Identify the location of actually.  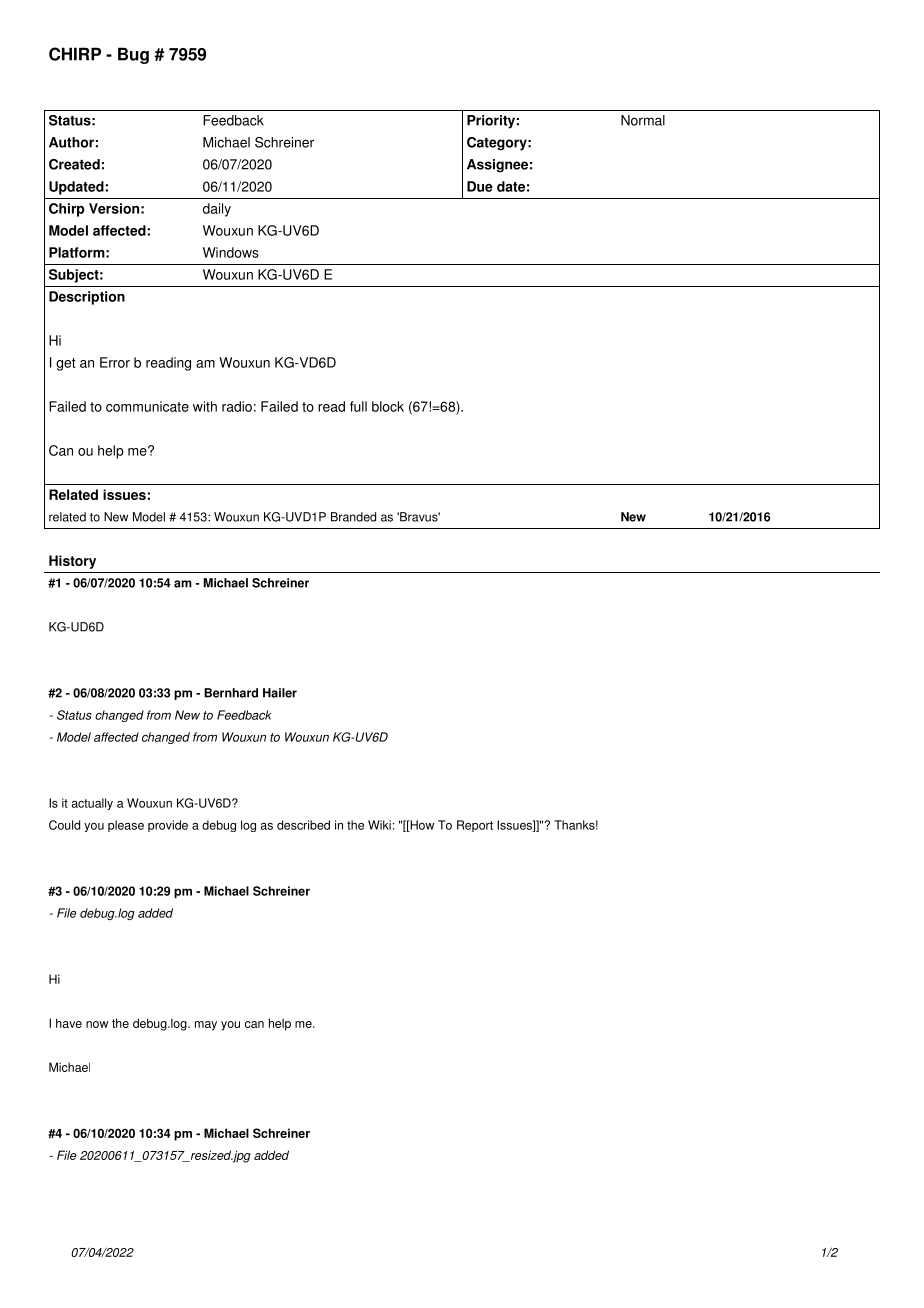
(92, 804).
